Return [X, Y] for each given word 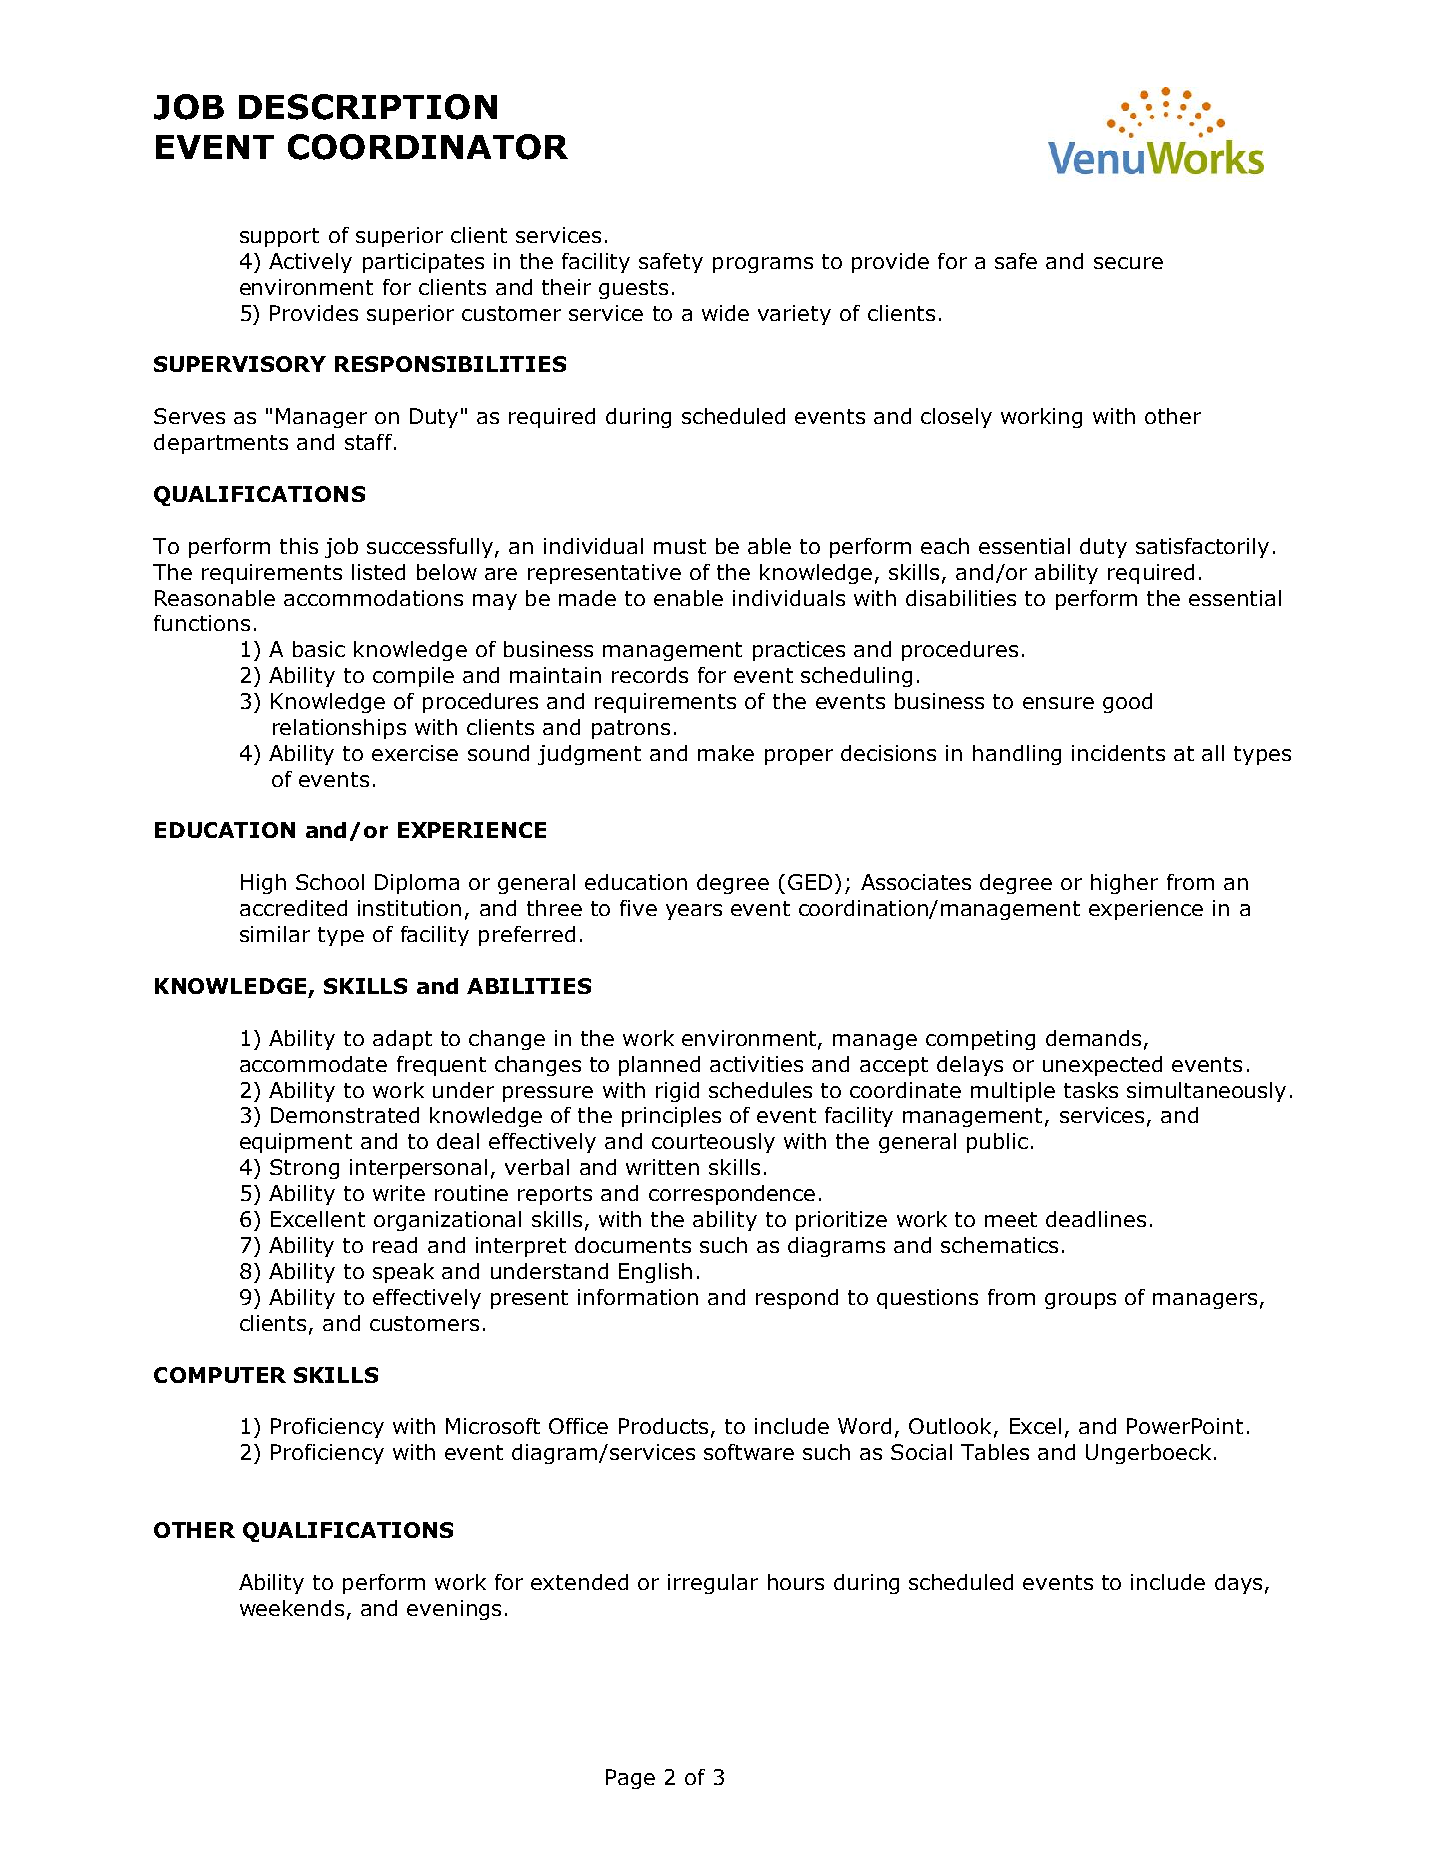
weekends [292, 1608]
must [680, 546]
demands [1093, 1038]
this [299, 546]
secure [1128, 263]
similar [275, 934]
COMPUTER [220, 1375]
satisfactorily [1202, 548]
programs [763, 265]
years [694, 912]
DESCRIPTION [368, 107]
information [638, 1297]
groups [1080, 1301]
